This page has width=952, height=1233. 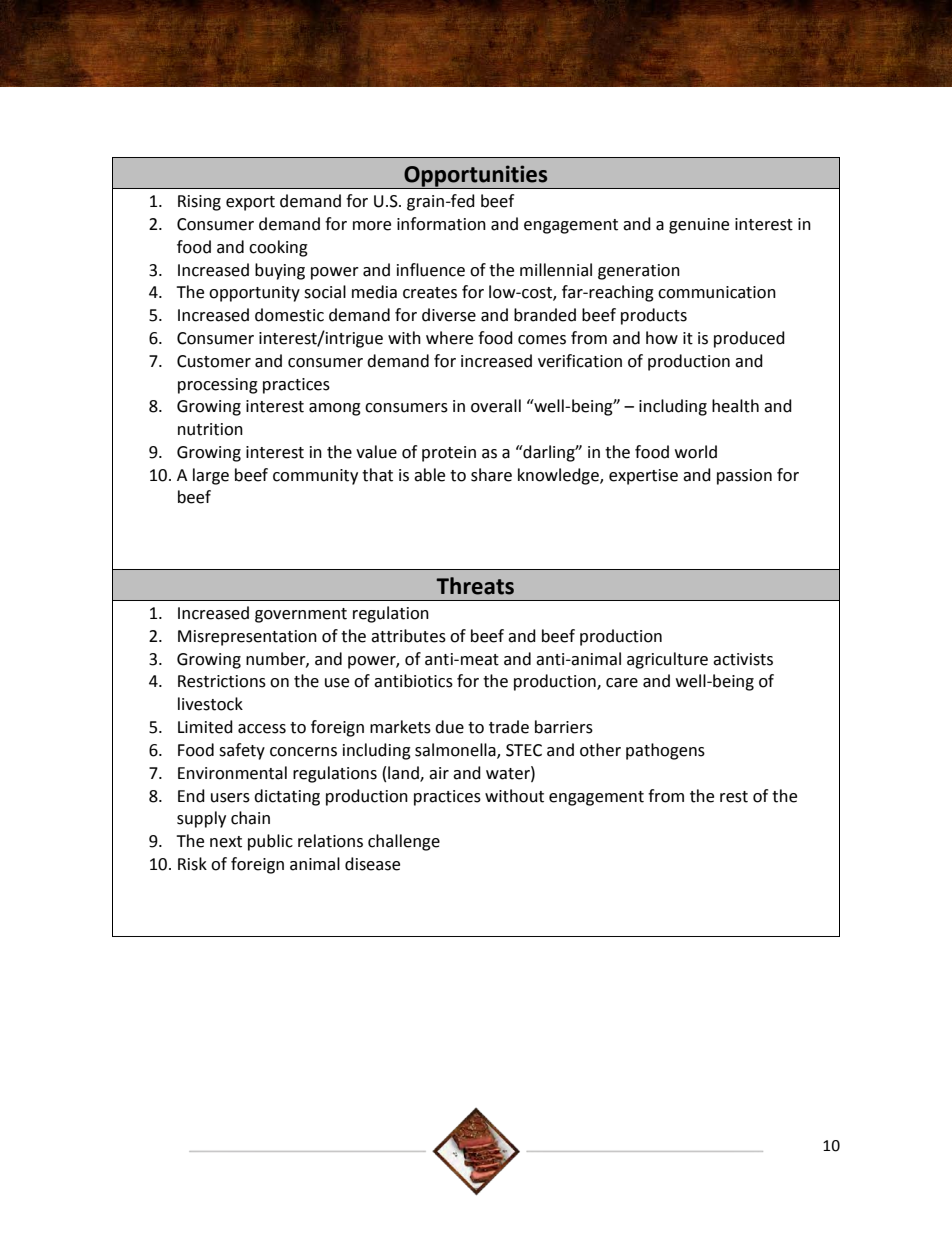 What do you see at coordinates (441, 224) in the page?
I see `information` at bounding box center [441, 224].
